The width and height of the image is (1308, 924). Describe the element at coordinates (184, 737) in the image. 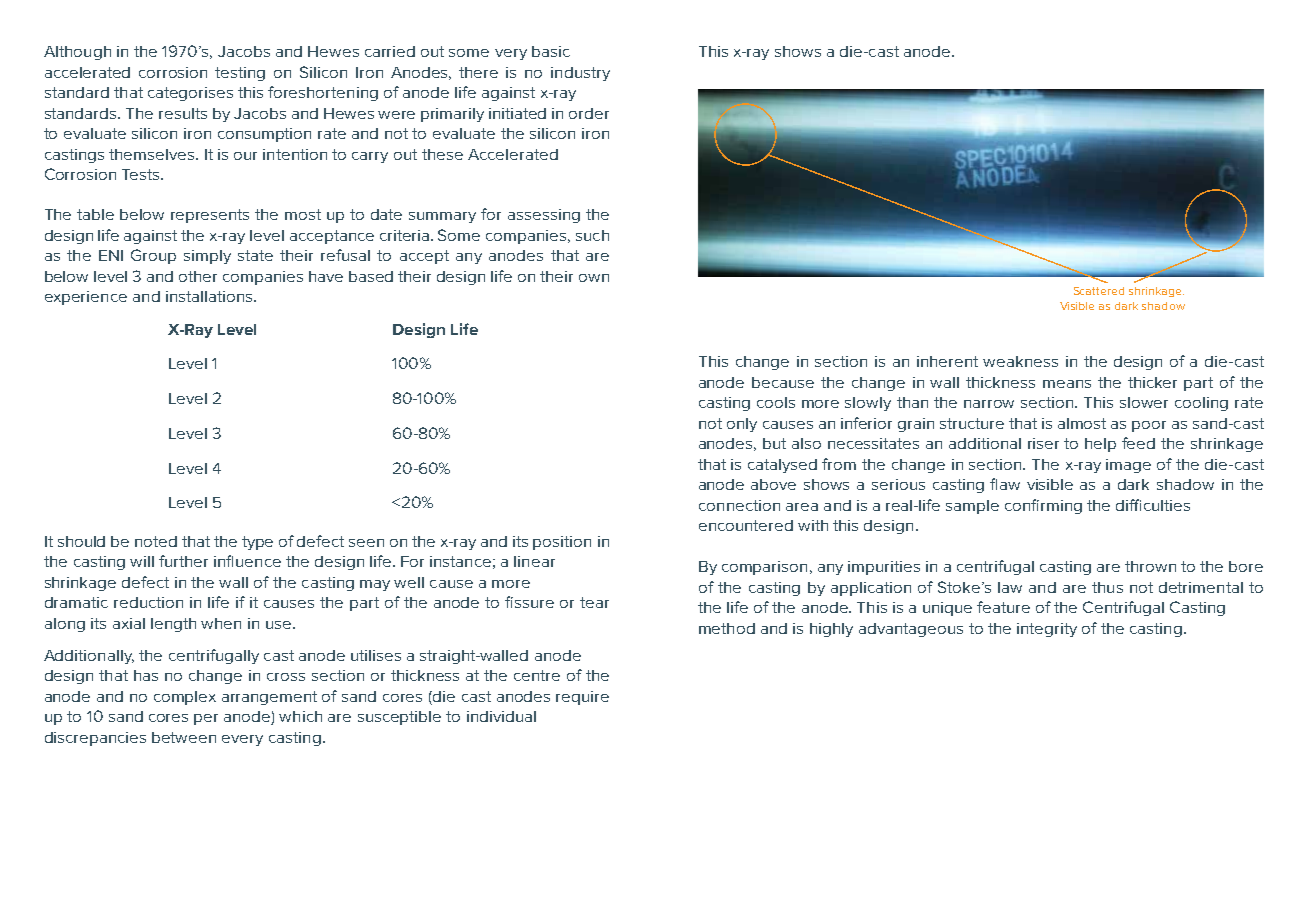

I see `between` at that location.
